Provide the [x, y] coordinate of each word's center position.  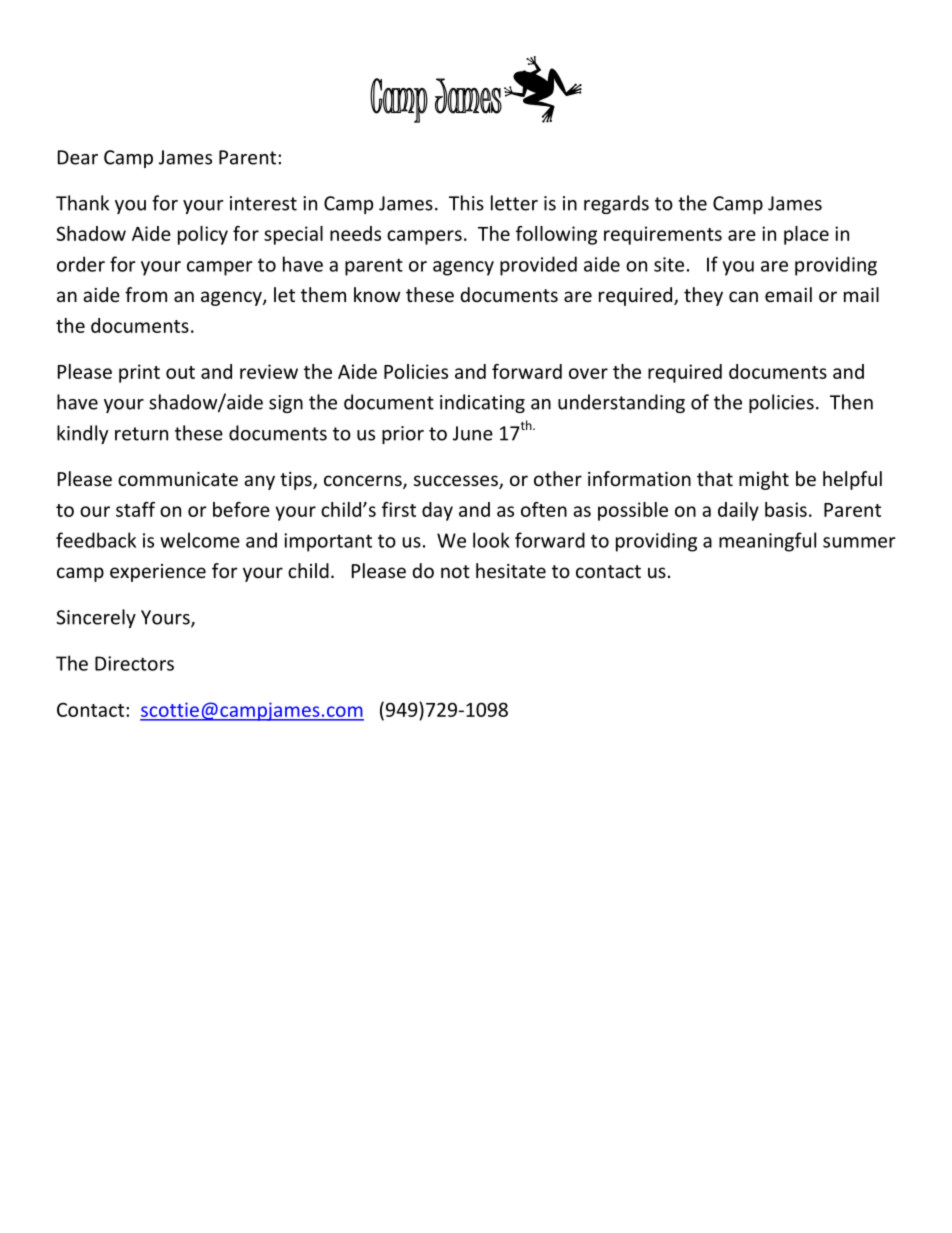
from [146, 294]
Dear [78, 157]
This [466, 203]
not [455, 571]
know [377, 294]
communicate [178, 479]
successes [457, 482]
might [764, 480]
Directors [134, 663]
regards [616, 204]
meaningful [767, 542]
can [743, 296]
